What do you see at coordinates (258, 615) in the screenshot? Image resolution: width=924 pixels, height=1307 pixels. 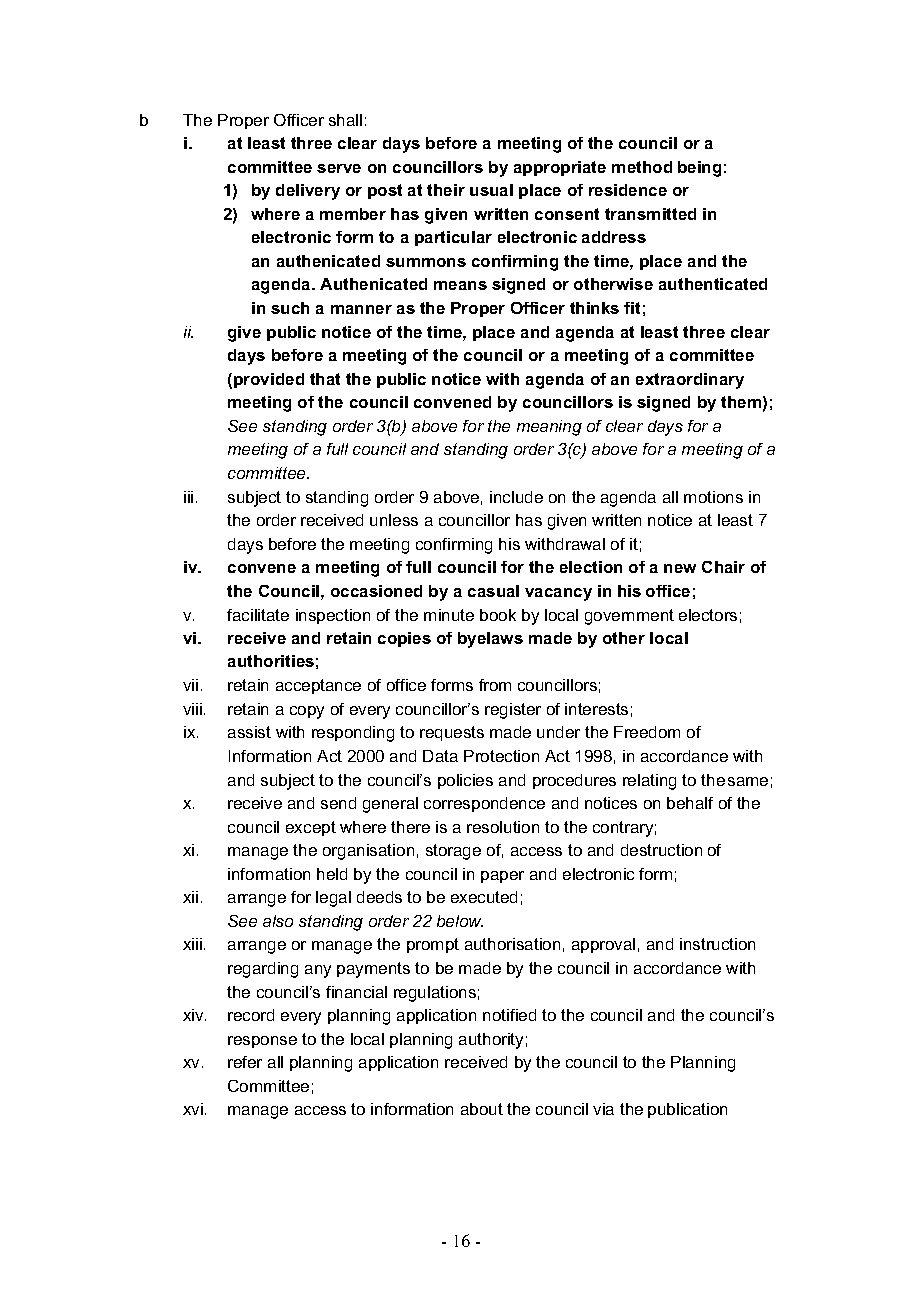 I see `facilitate` at bounding box center [258, 615].
